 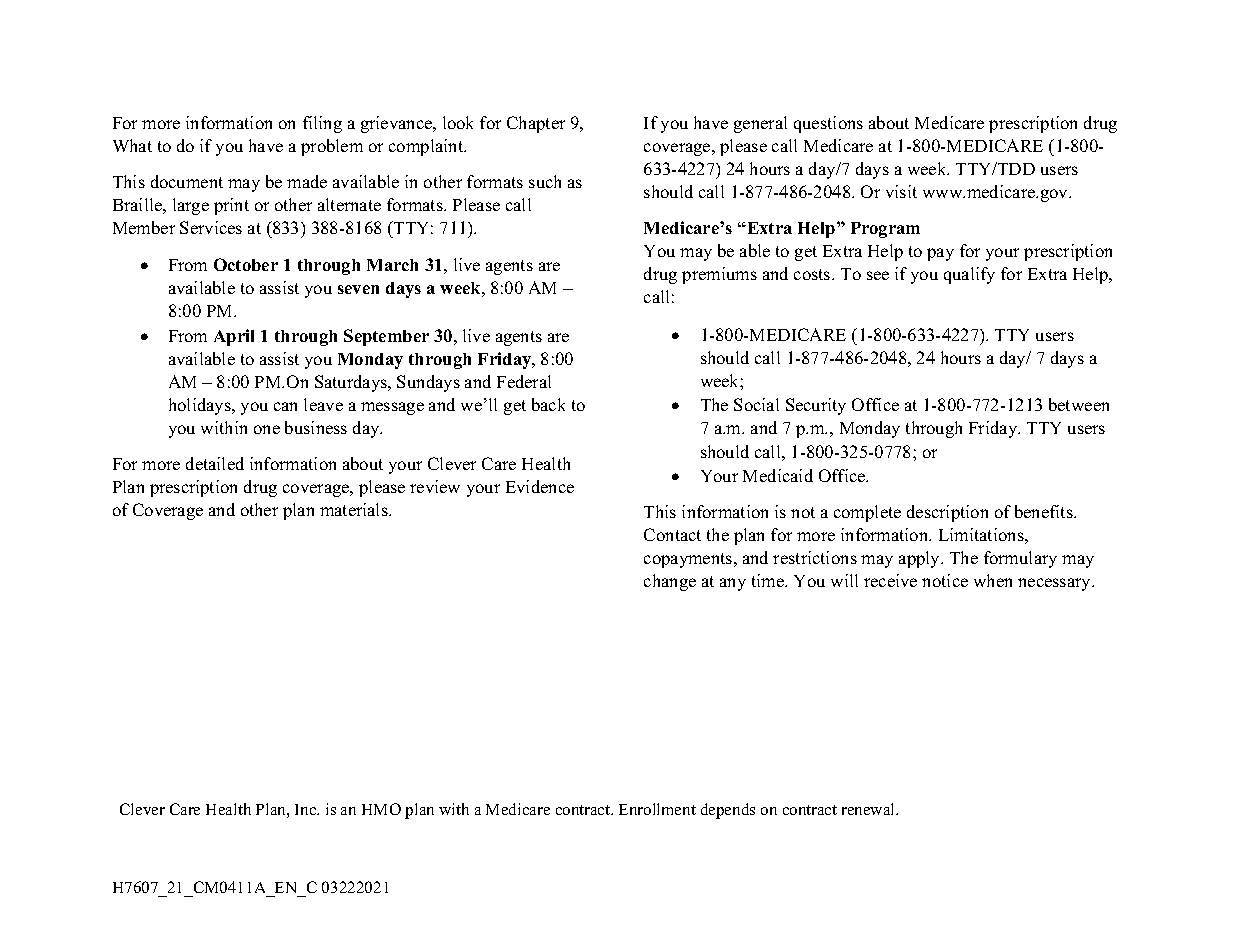 I want to click on Evidence, so click(x=540, y=486).
